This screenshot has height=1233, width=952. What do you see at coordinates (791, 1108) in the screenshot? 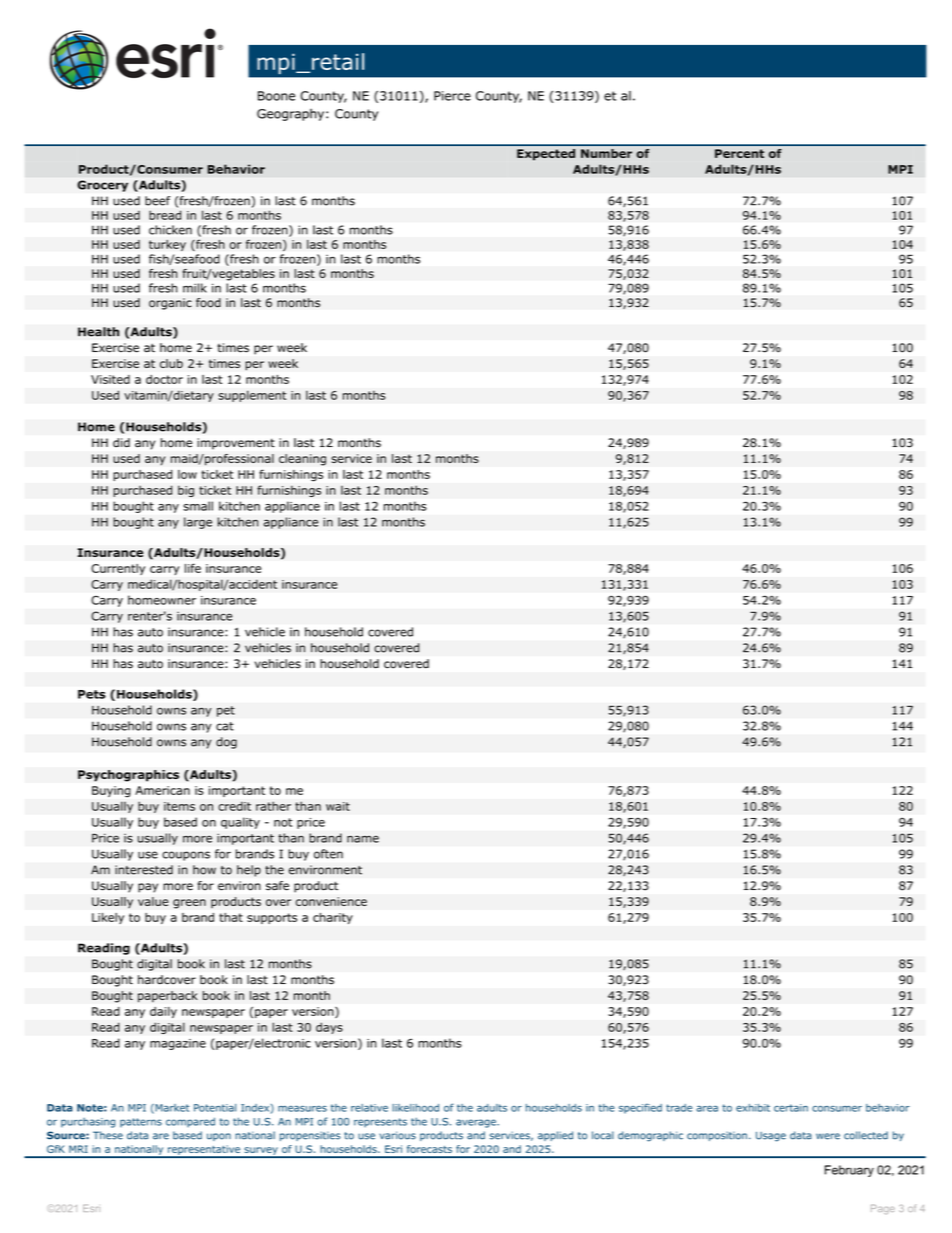
I see `certain` at bounding box center [791, 1108].
